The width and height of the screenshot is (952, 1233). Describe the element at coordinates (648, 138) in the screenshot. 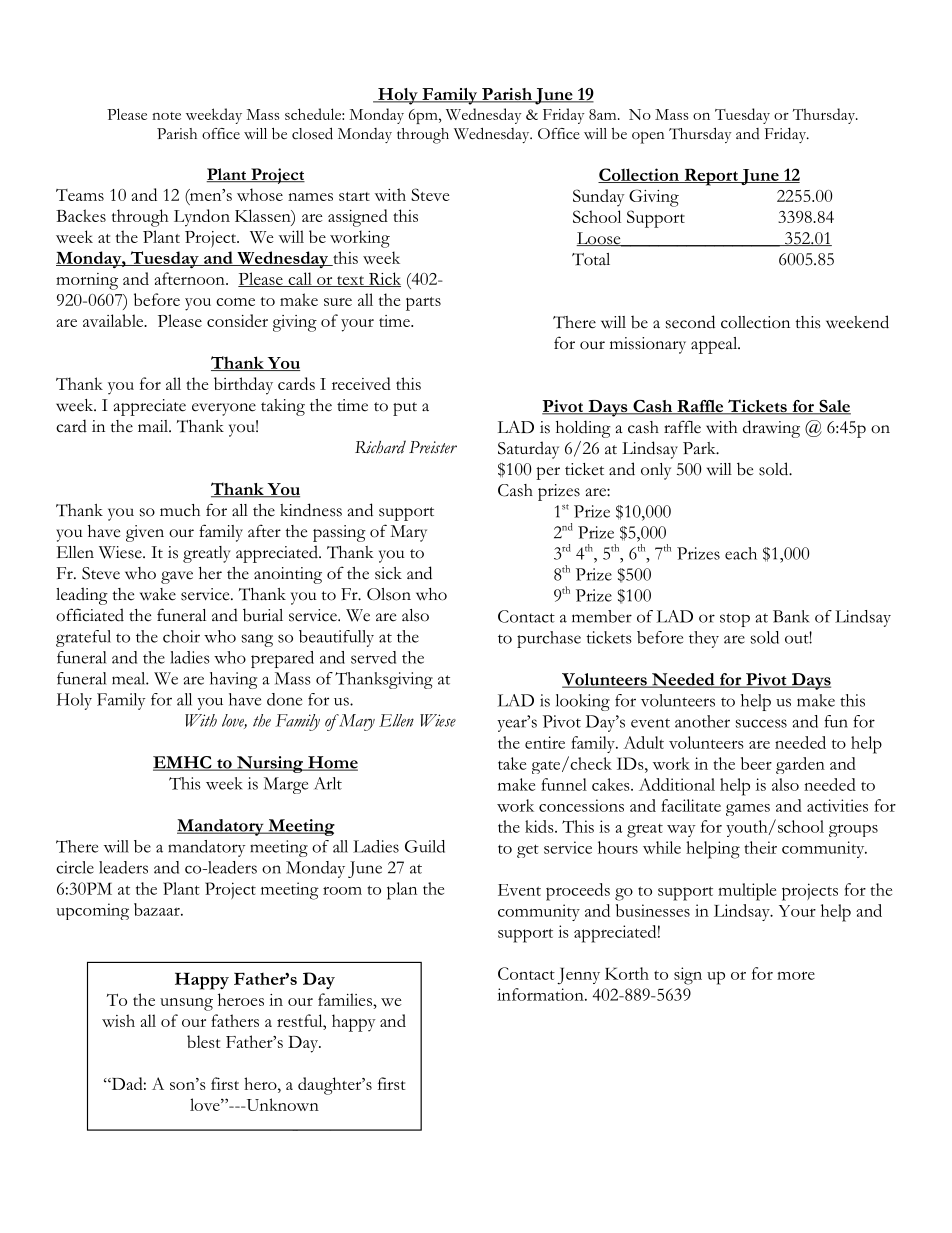

I see `open` at that location.
